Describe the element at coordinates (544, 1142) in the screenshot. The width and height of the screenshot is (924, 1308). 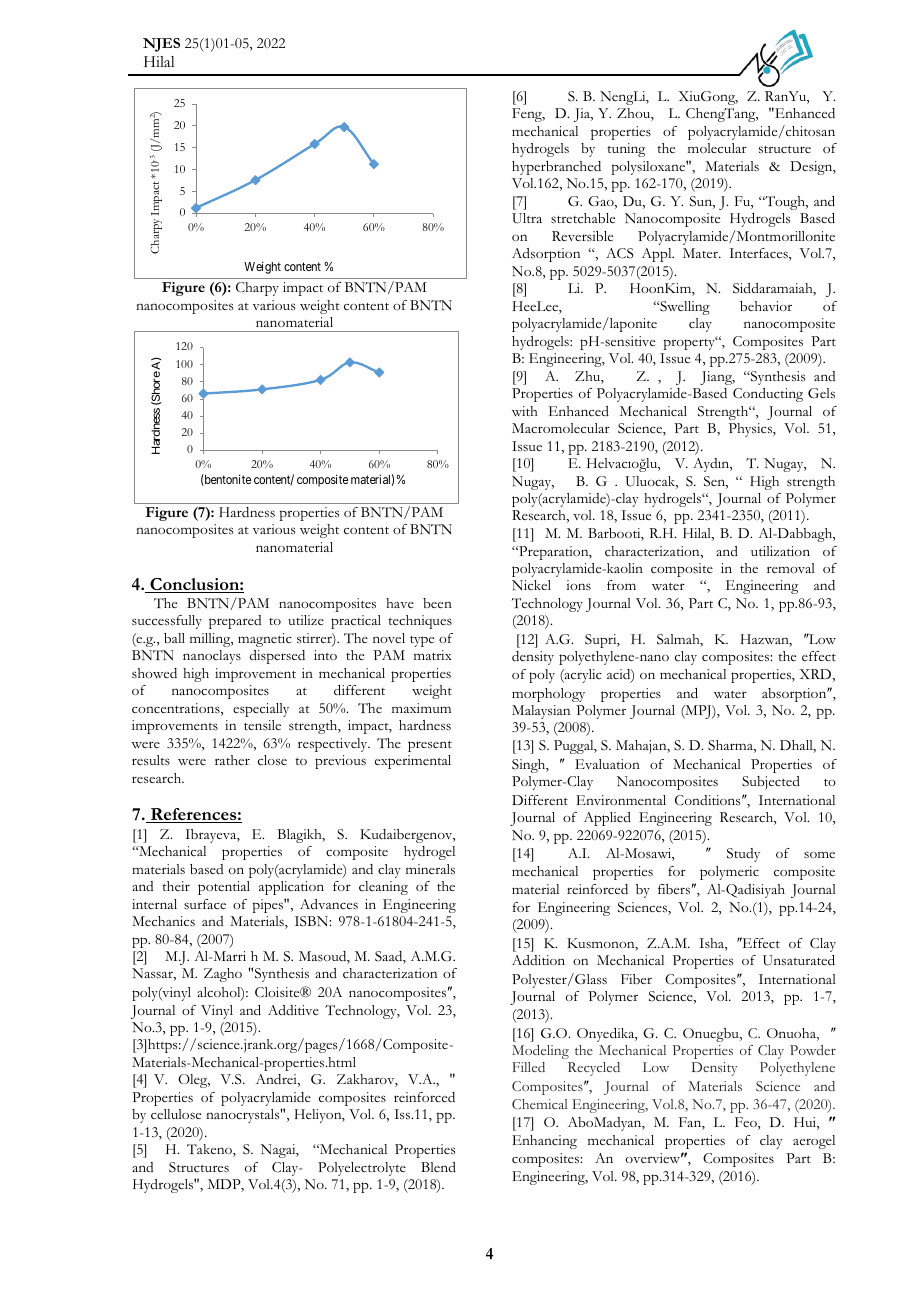
I see `Enhancing` at that location.
